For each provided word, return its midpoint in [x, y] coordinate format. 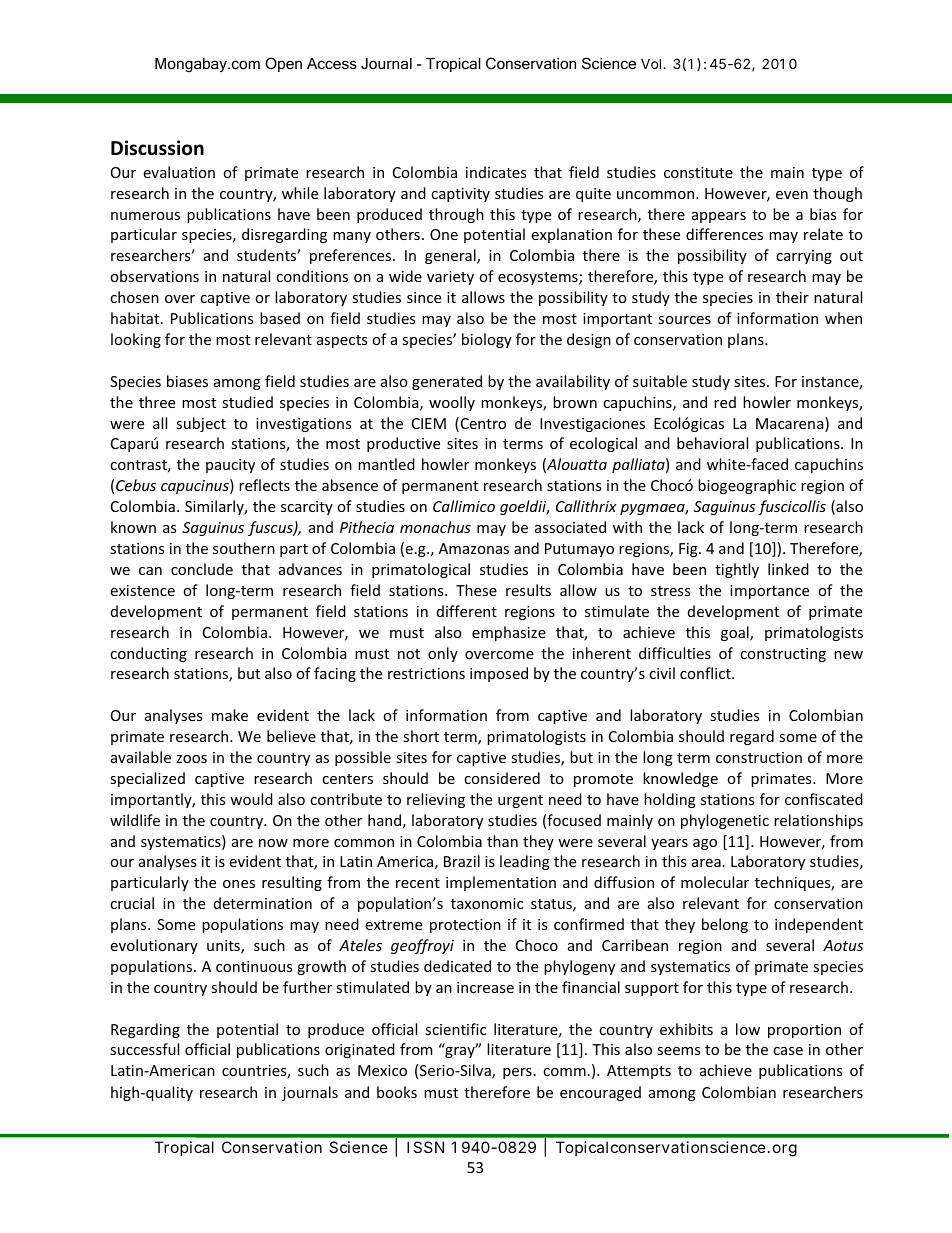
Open [283, 64]
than [502, 841]
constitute [698, 172]
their [792, 297]
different [467, 611]
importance [769, 592]
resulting [292, 883]
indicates [496, 172]
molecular [715, 882]
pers [517, 1073]
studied [247, 402]
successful [144, 1049]
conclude [202, 569]
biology [487, 340]
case [788, 1051]
